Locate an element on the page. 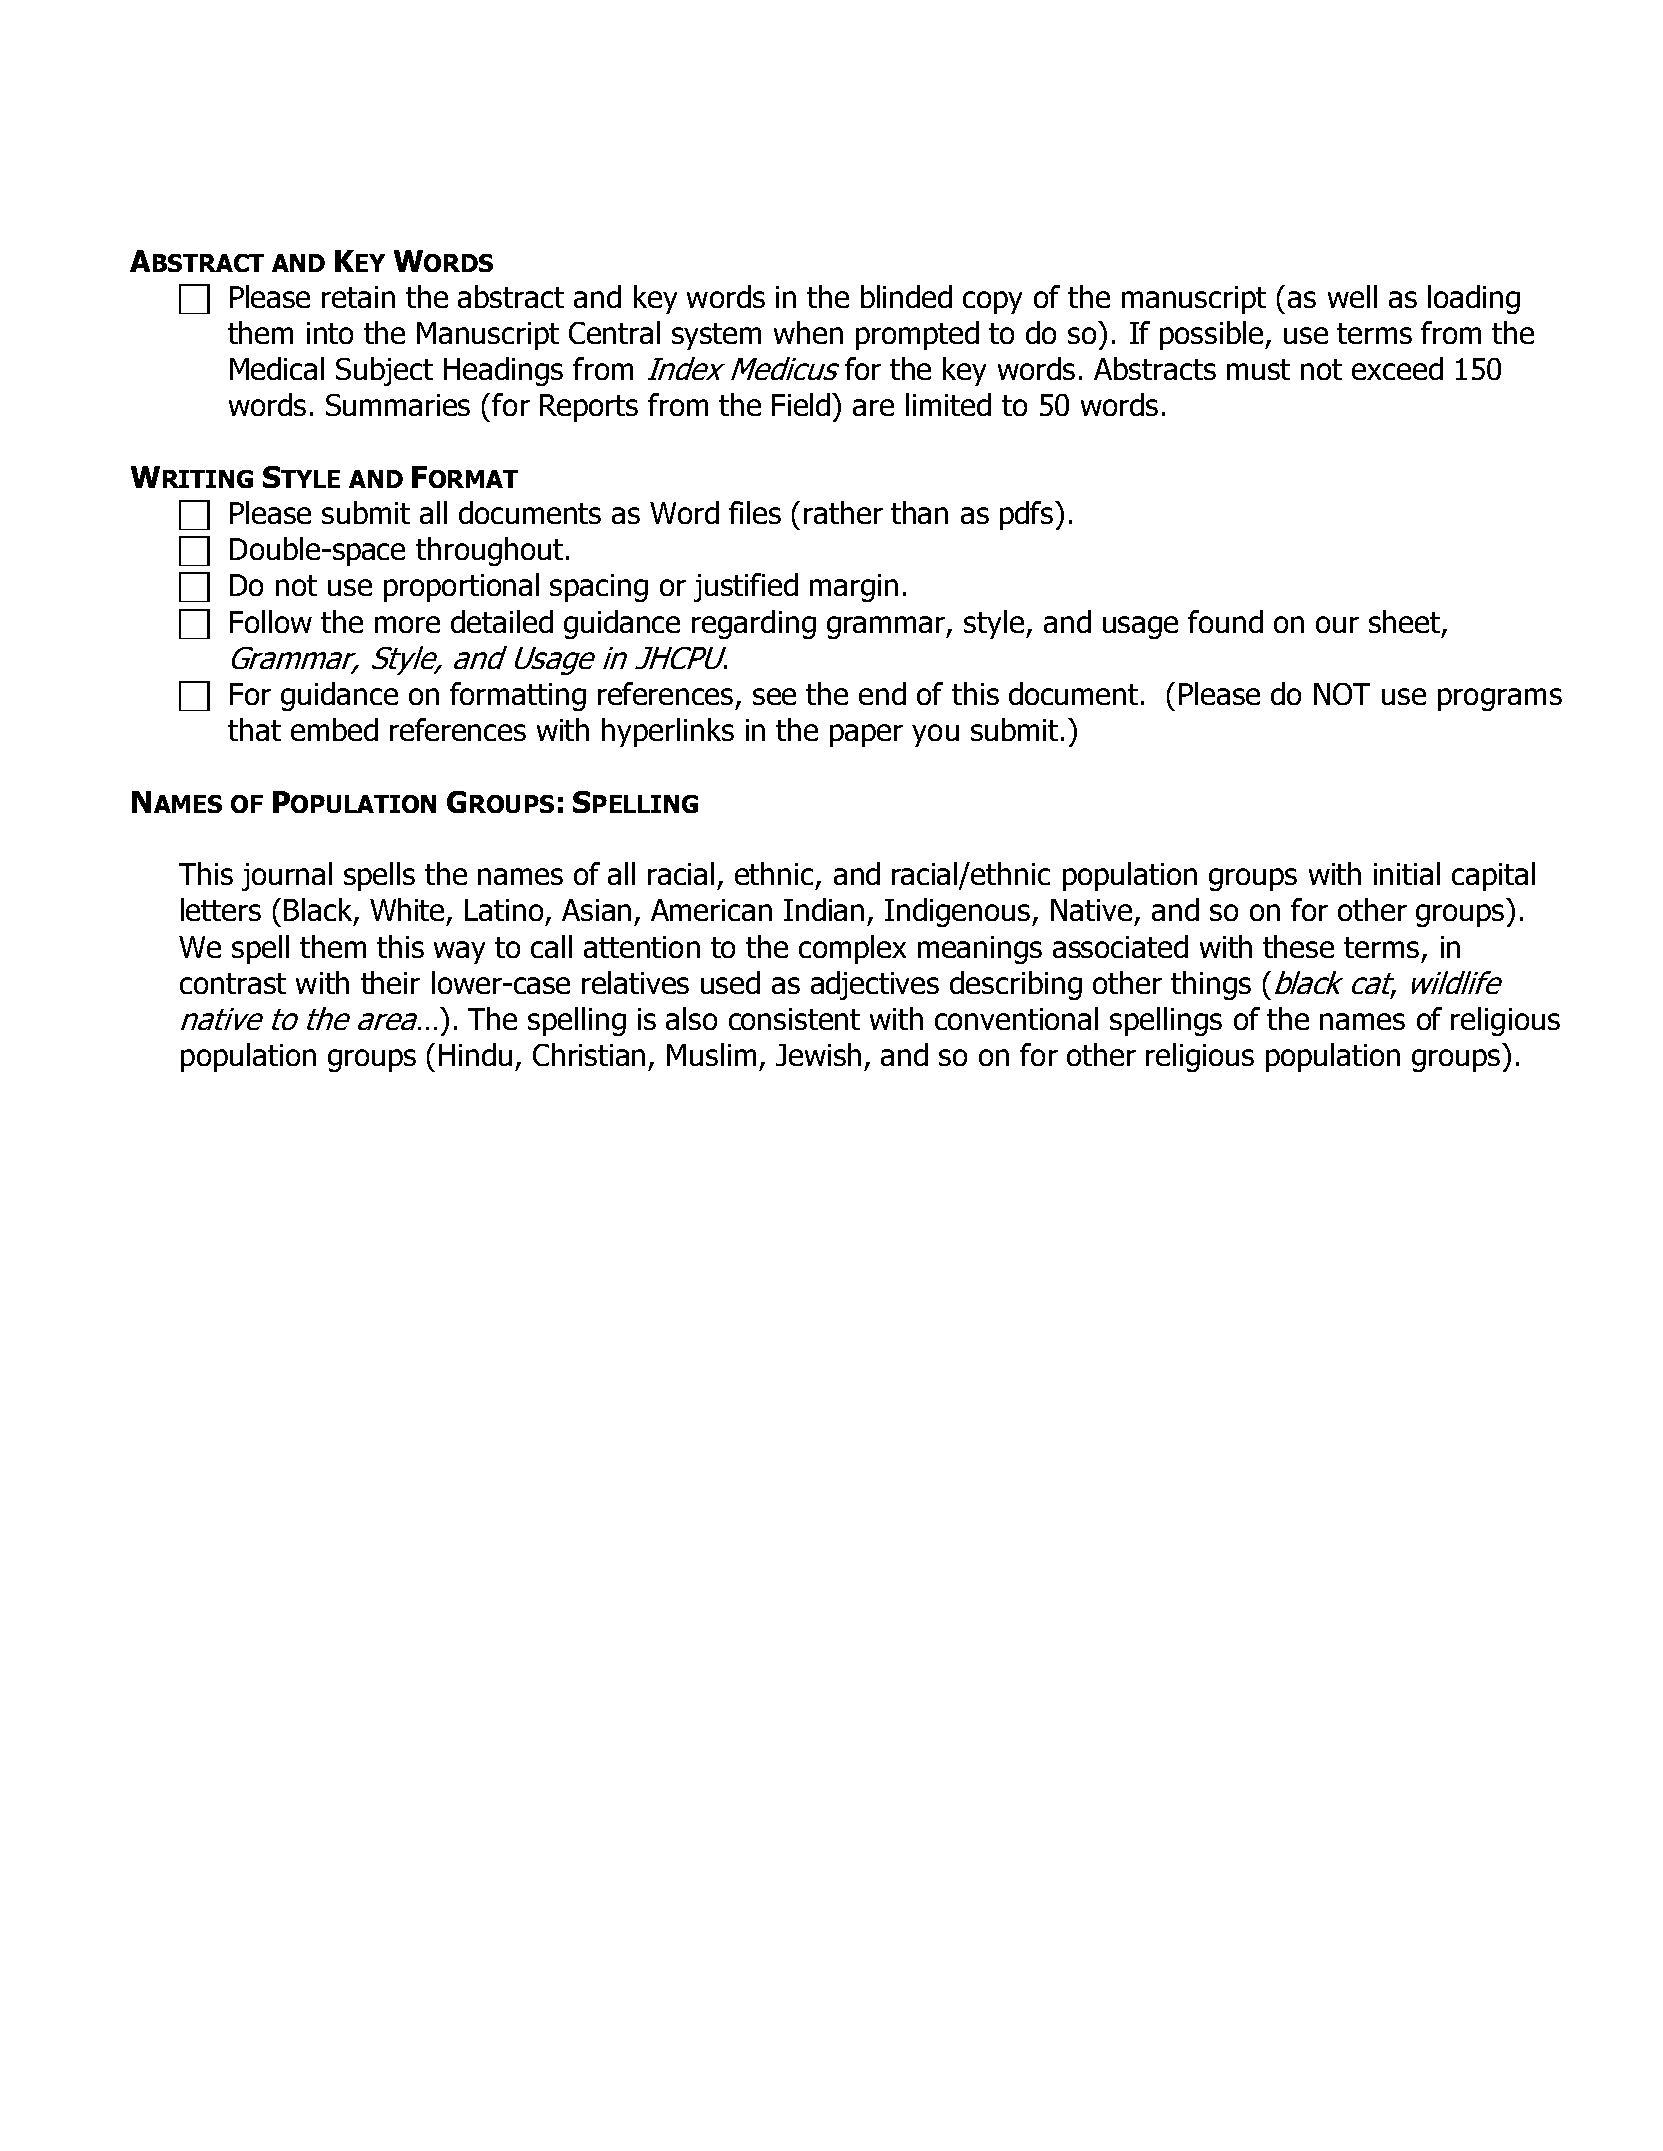 Image resolution: width=1663 pixels, height=2151 pixels. sheet is located at coordinates (1406, 623).
